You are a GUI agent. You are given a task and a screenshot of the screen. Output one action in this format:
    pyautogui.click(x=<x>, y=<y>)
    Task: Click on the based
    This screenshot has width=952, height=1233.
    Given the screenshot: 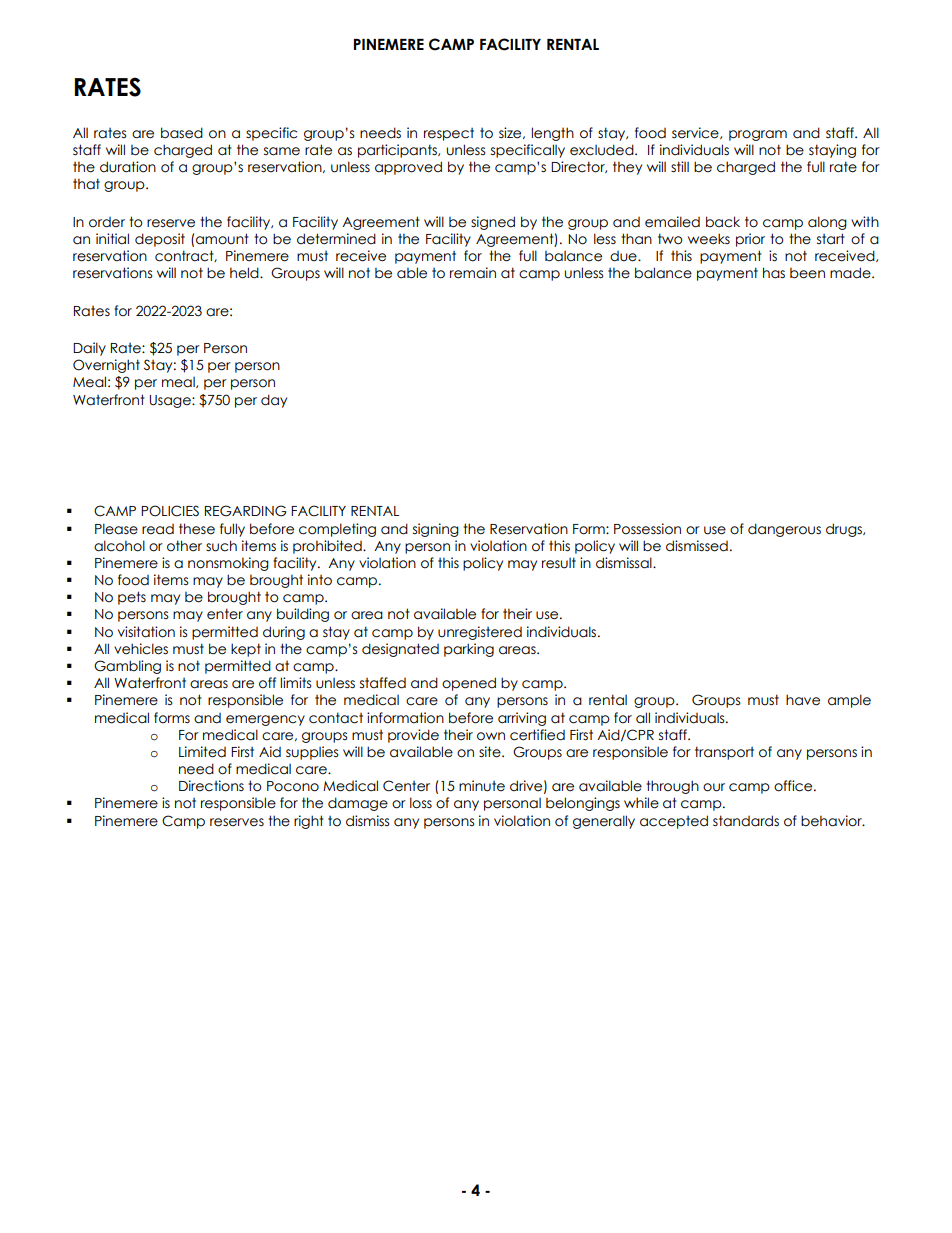 What is the action you would take?
    pyautogui.click(x=182, y=133)
